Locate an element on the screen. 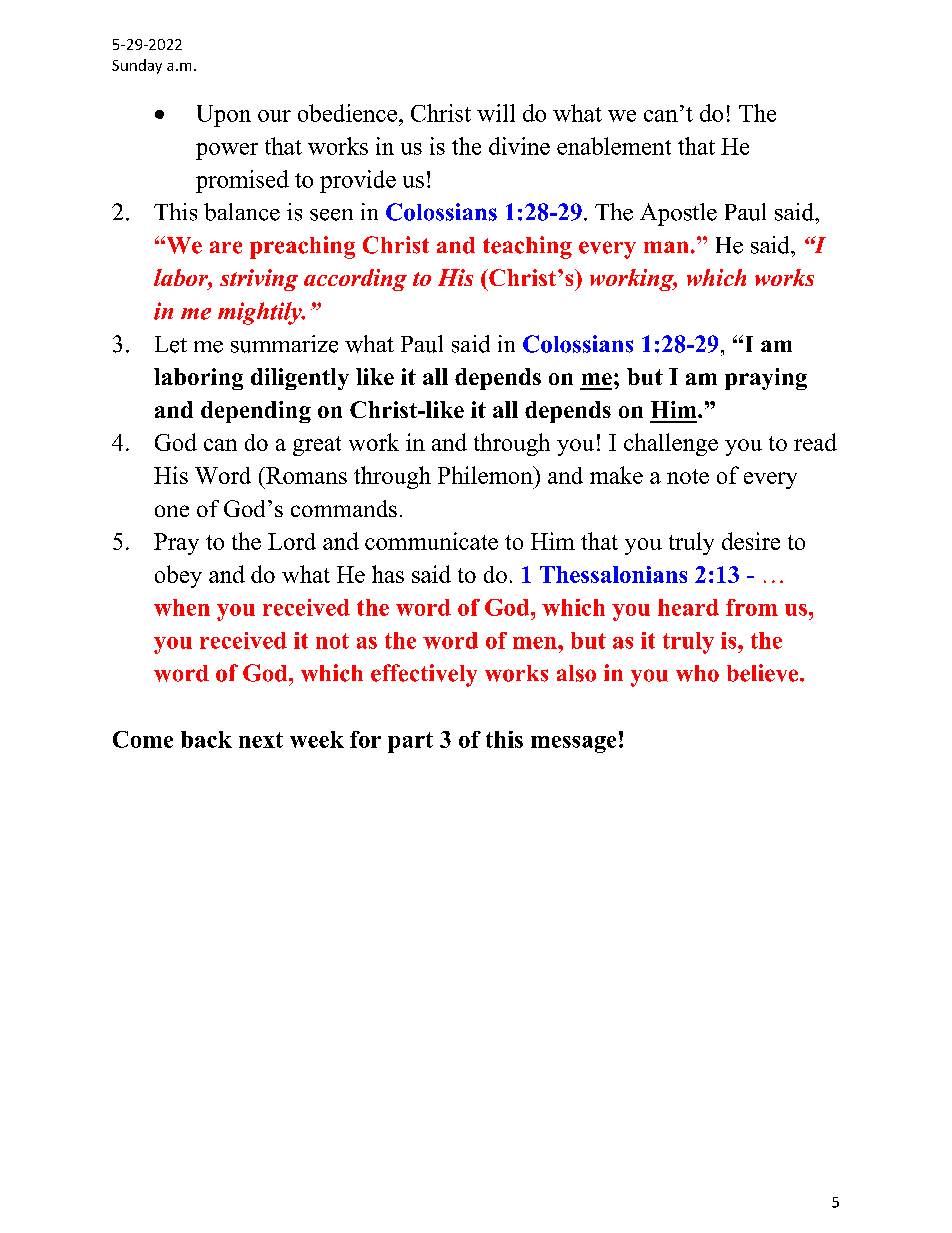 The image size is (952, 1233). believe is located at coordinates (764, 673).
